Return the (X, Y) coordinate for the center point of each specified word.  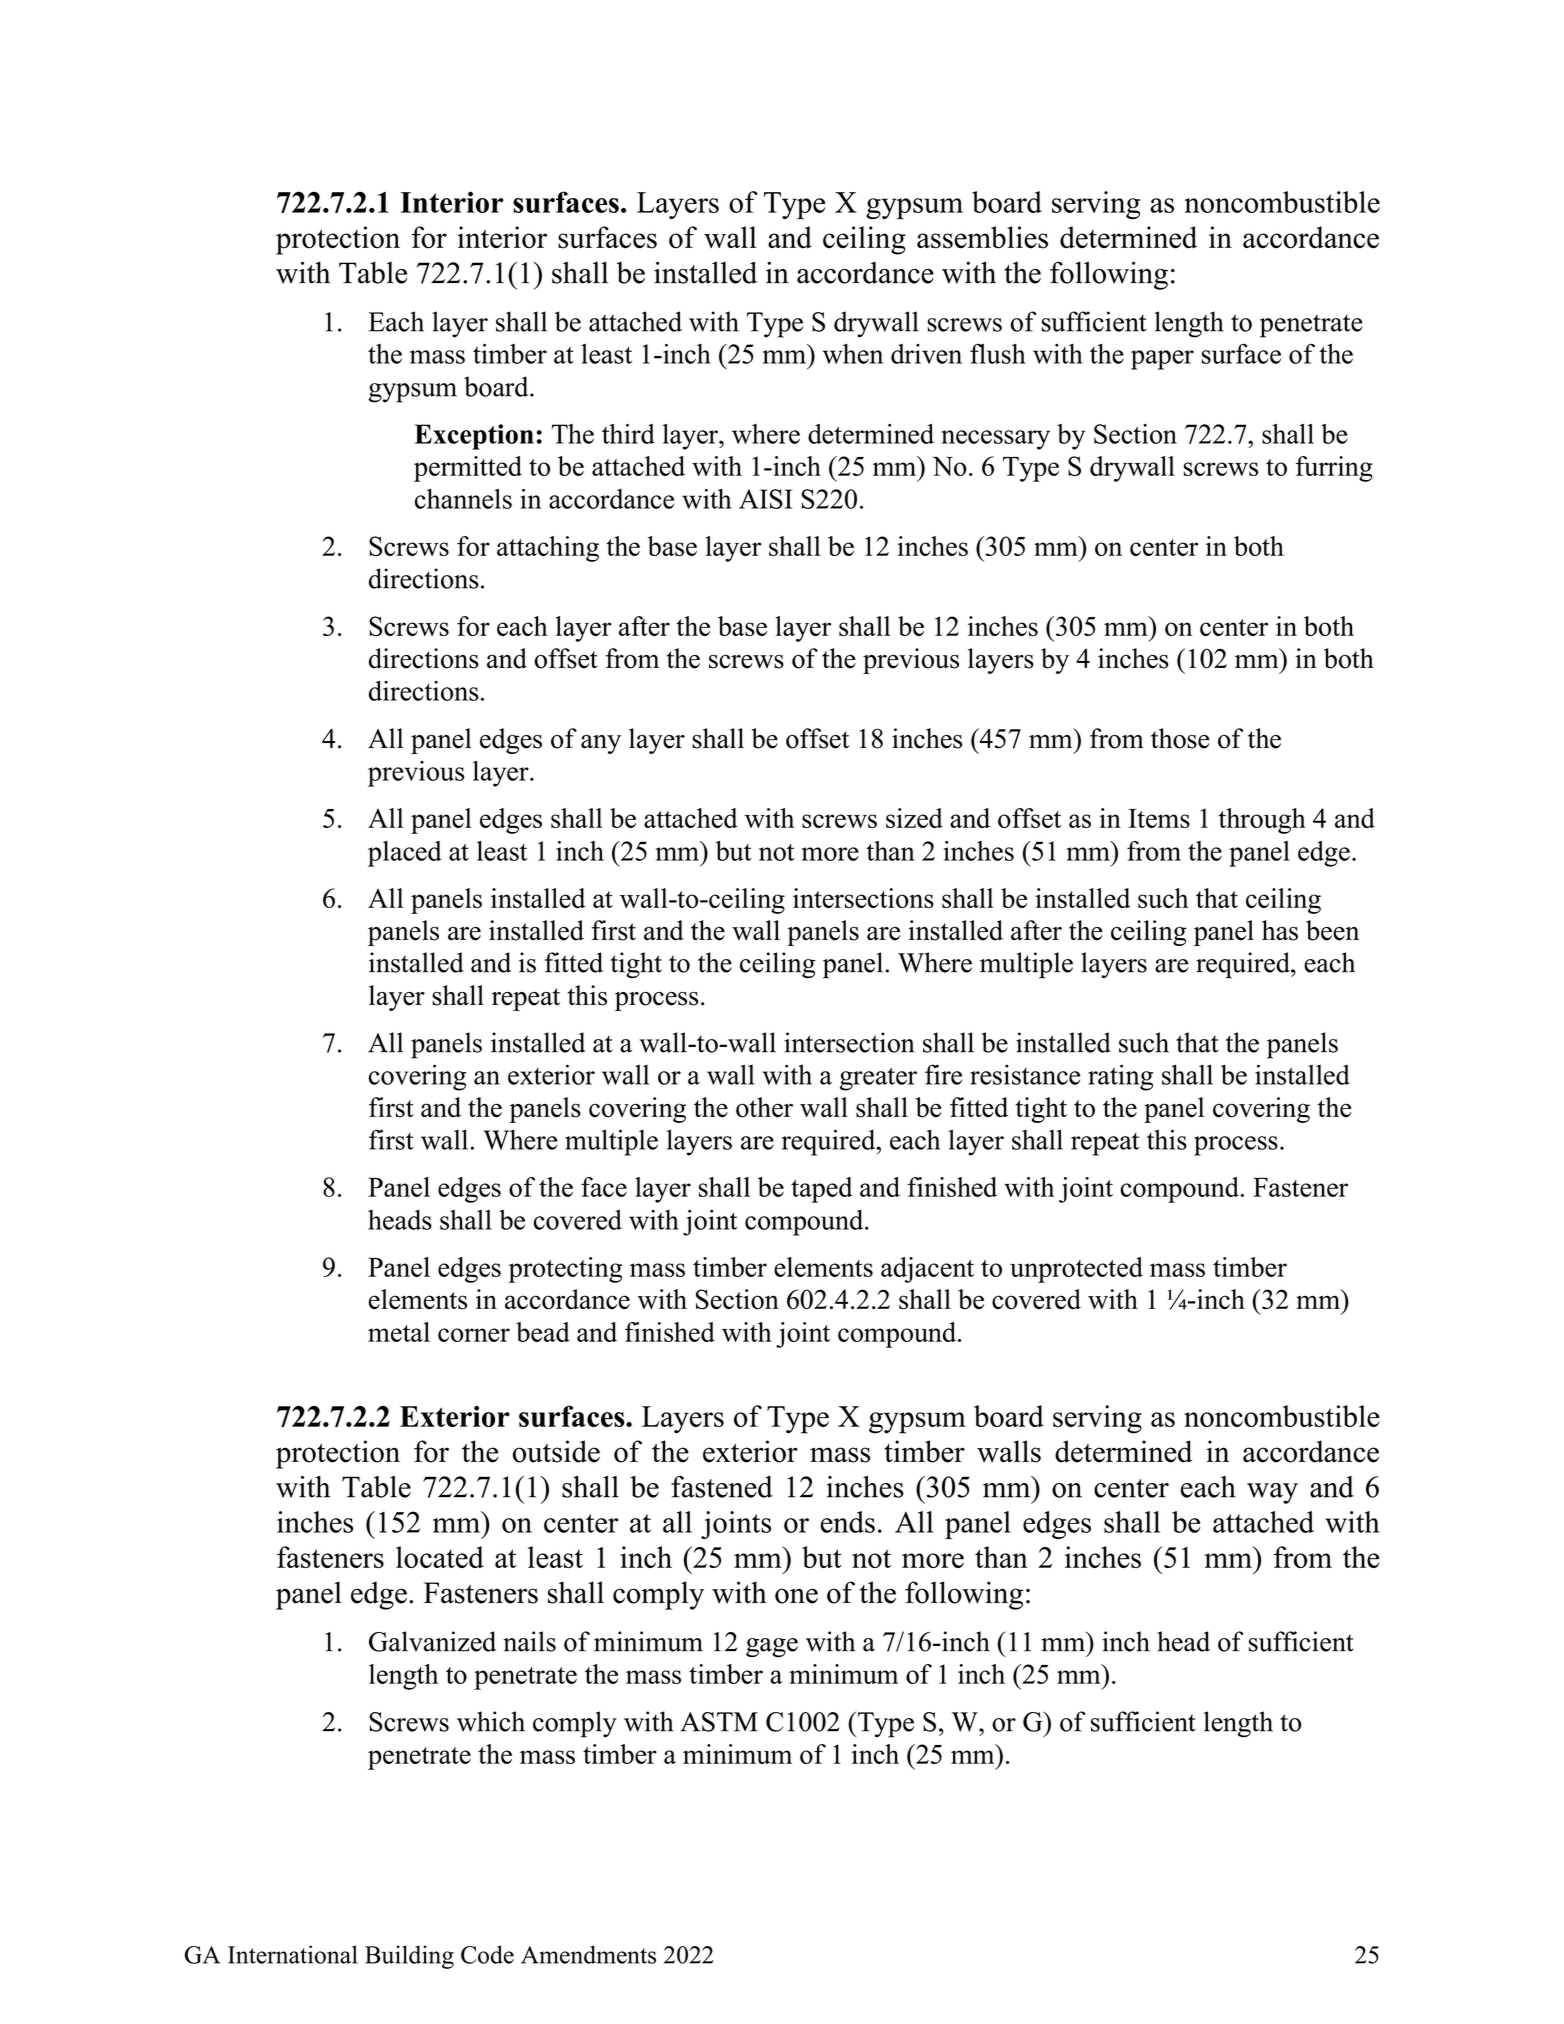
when (853, 354)
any (601, 744)
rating (1120, 1077)
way (1272, 1493)
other (764, 1107)
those (1180, 738)
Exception (474, 437)
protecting (565, 1270)
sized (914, 818)
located (440, 1557)
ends (848, 1522)
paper (1162, 360)
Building (409, 1957)
